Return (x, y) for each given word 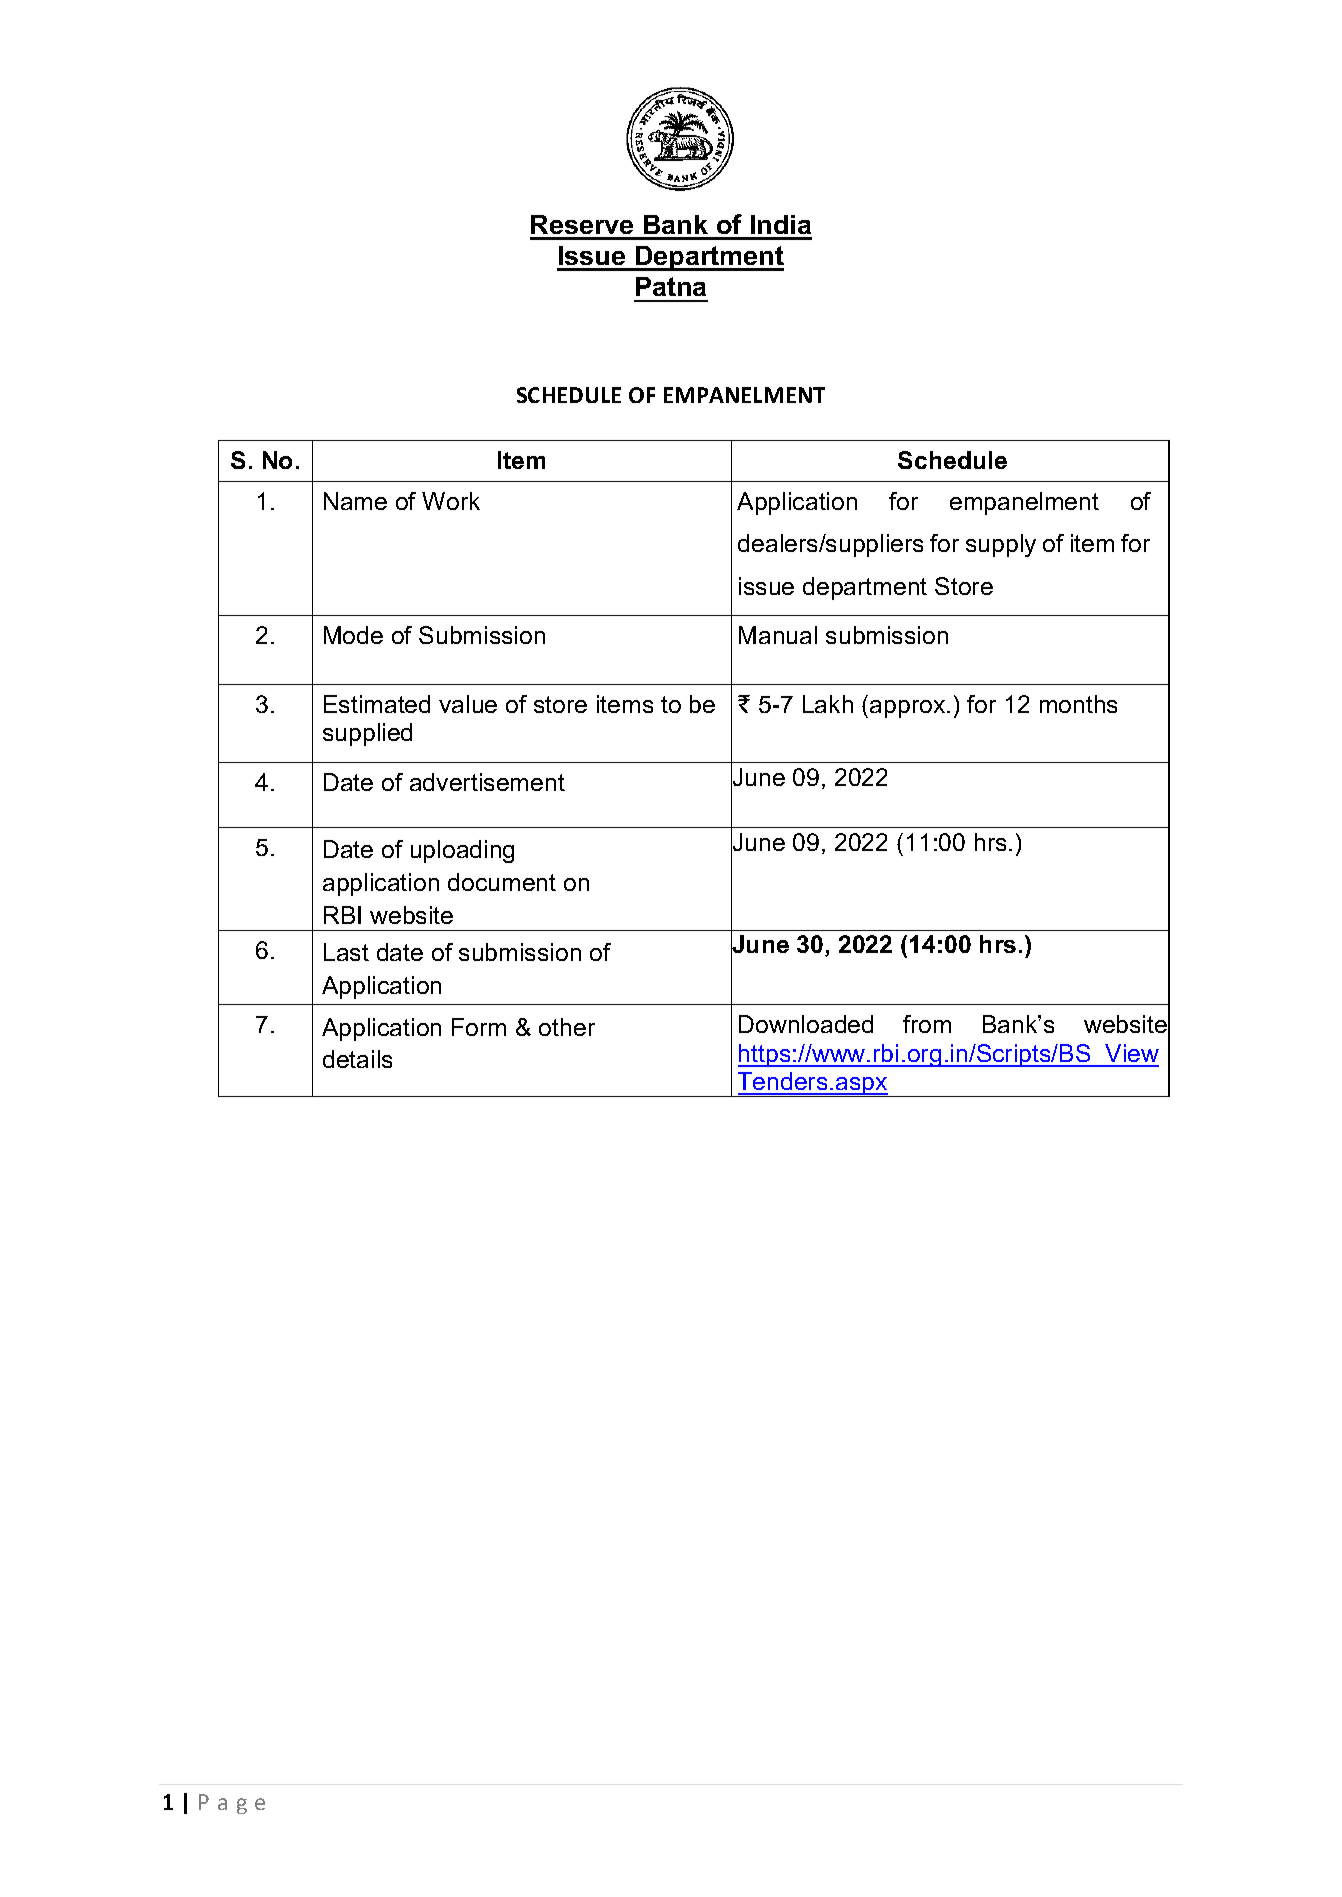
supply (1001, 545)
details (357, 1059)
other (567, 1027)
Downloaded (806, 1024)
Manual (778, 635)
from (927, 1024)
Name (355, 501)
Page (232, 1804)
